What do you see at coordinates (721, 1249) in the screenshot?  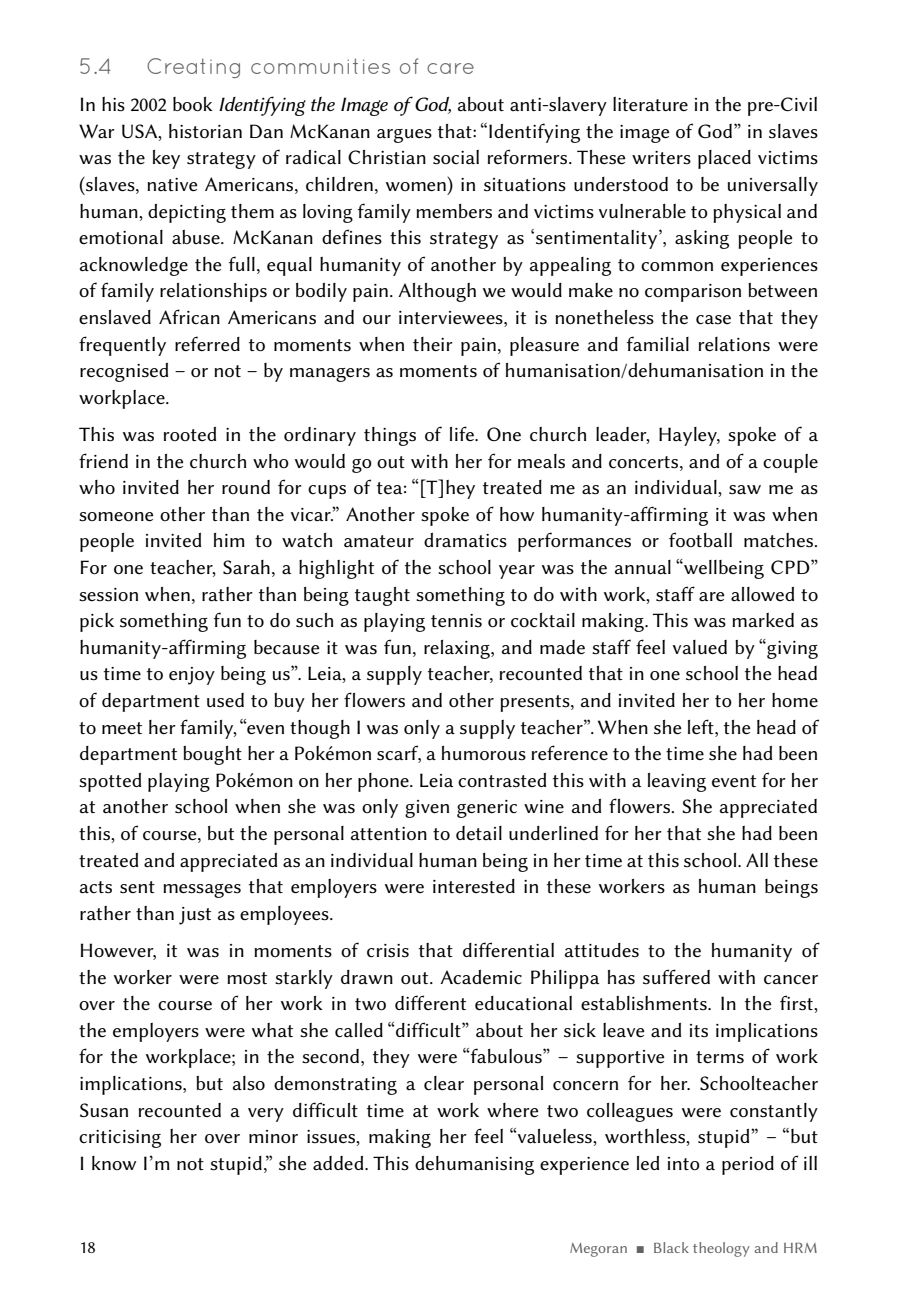 I see `theology` at bounding box center [721, 1249].
